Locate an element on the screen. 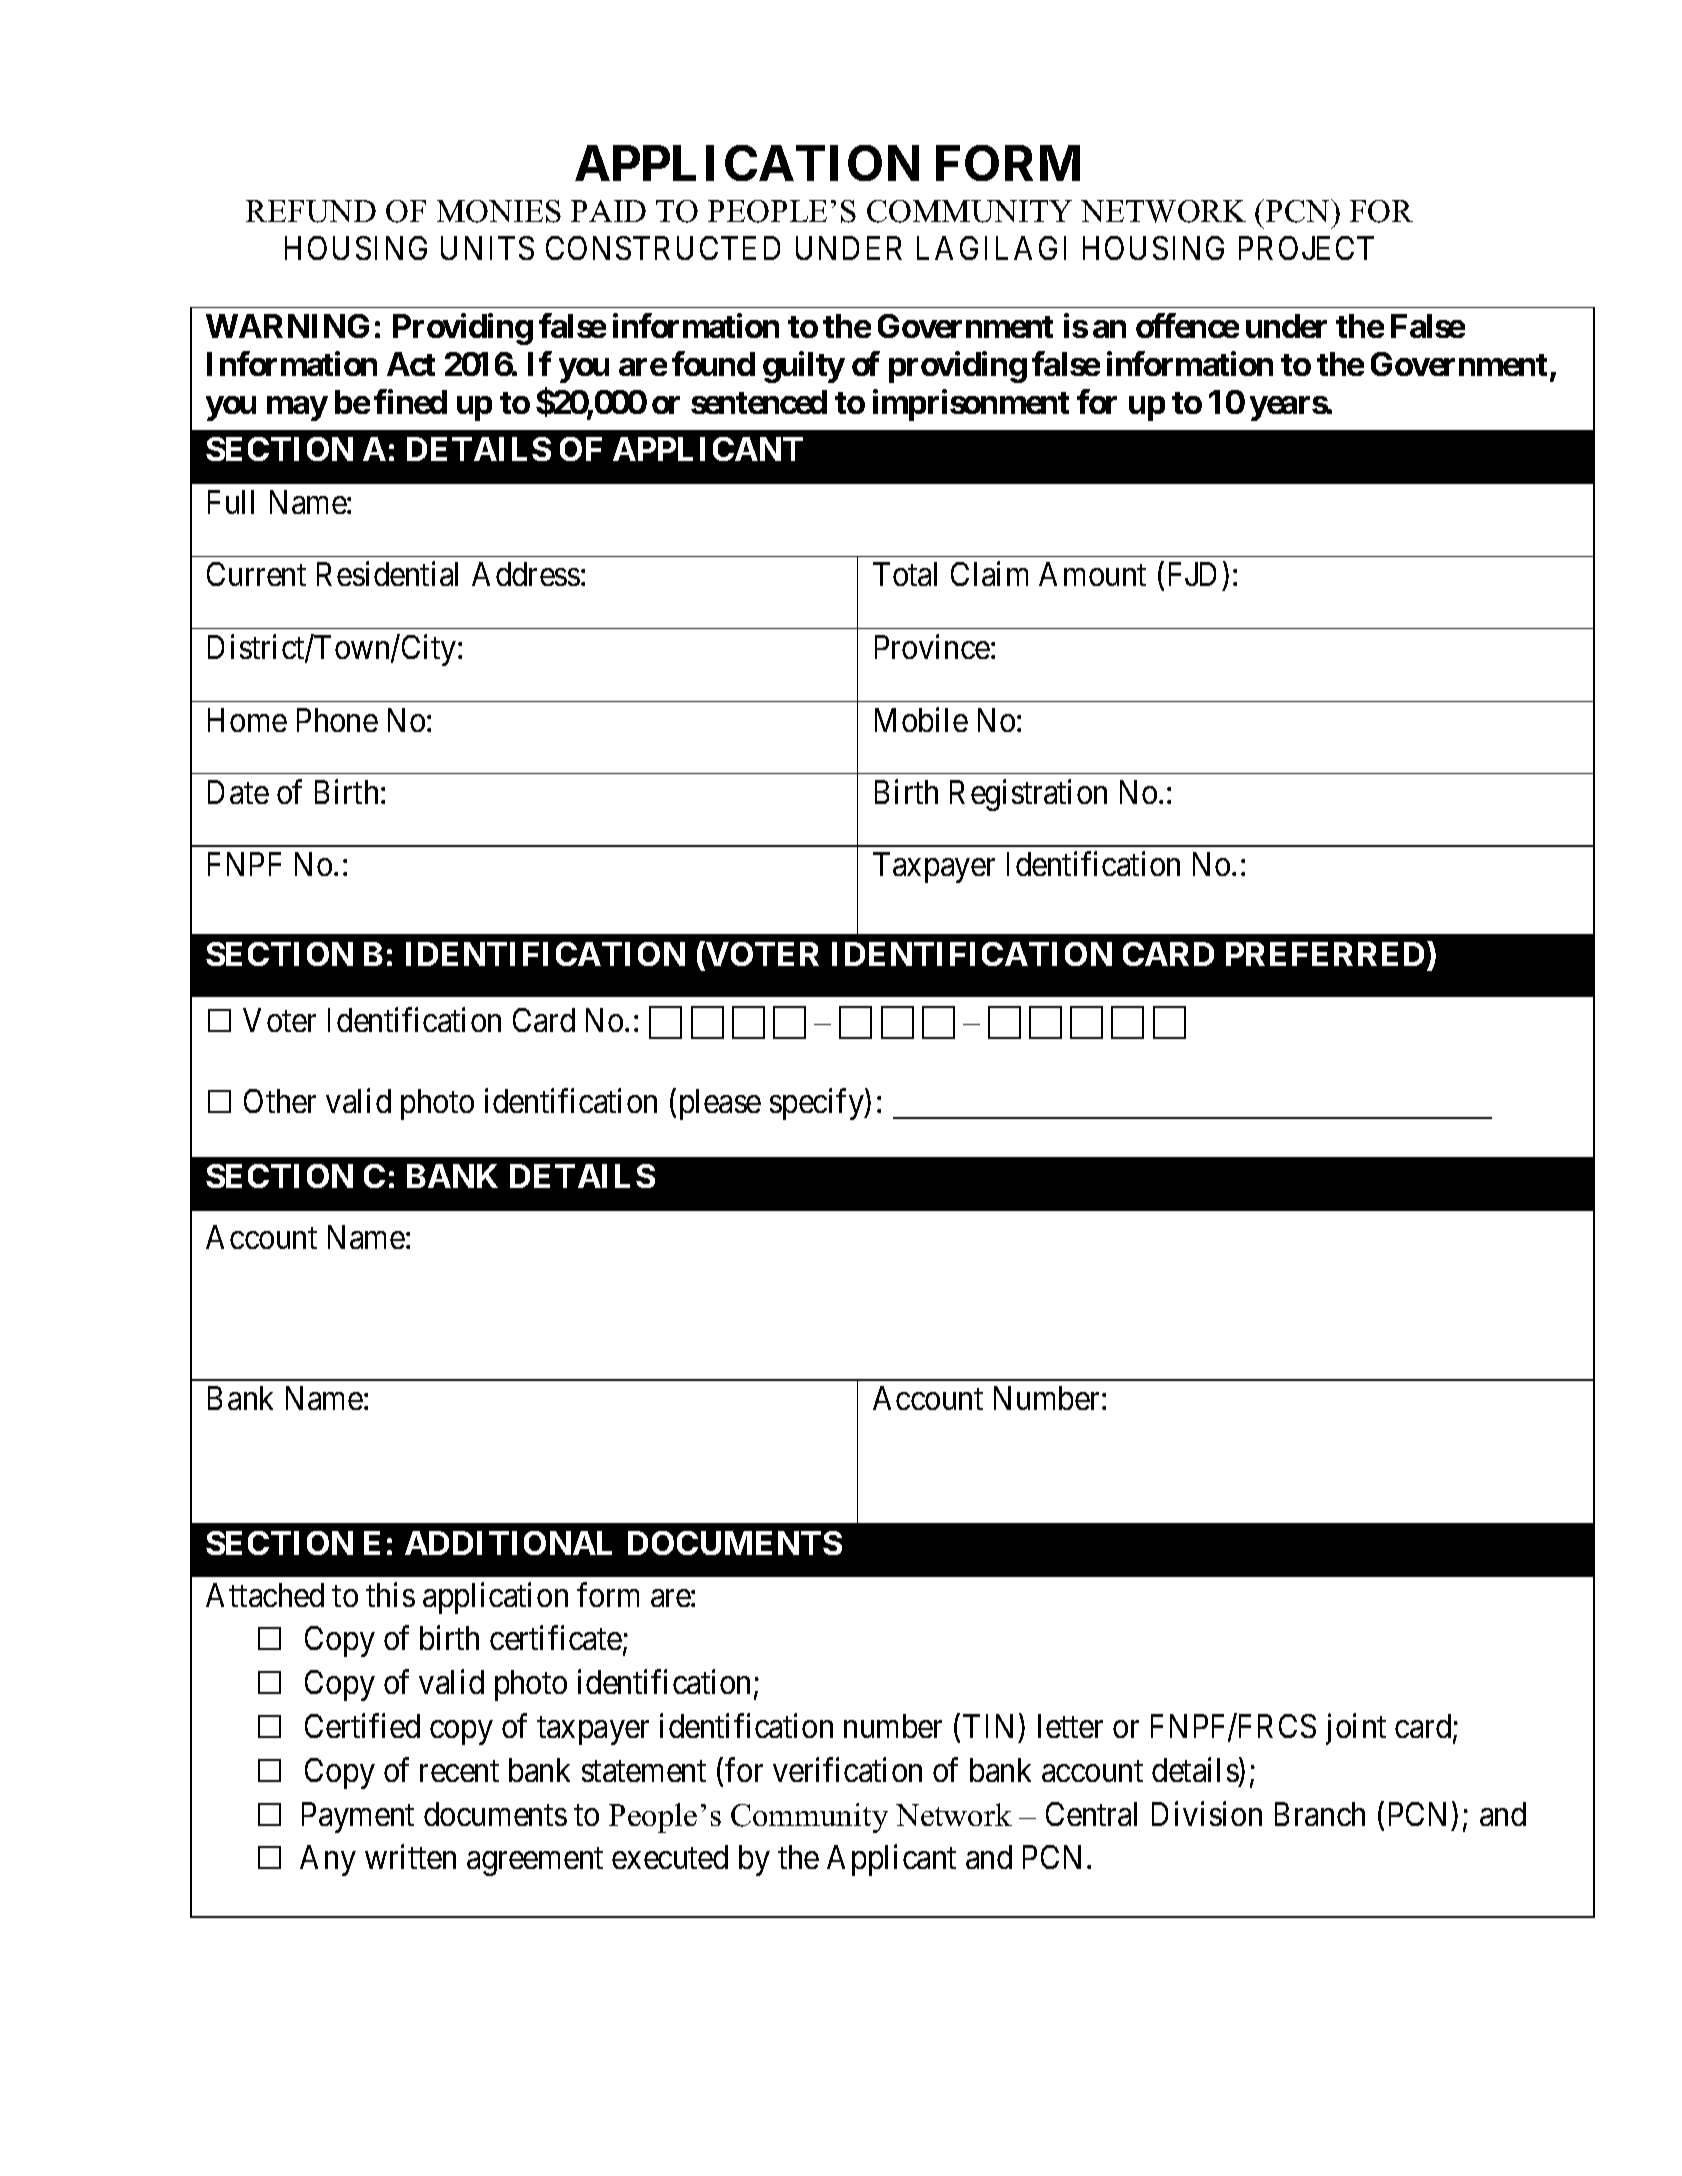  Payment is located at coordinates (358, 1817).
